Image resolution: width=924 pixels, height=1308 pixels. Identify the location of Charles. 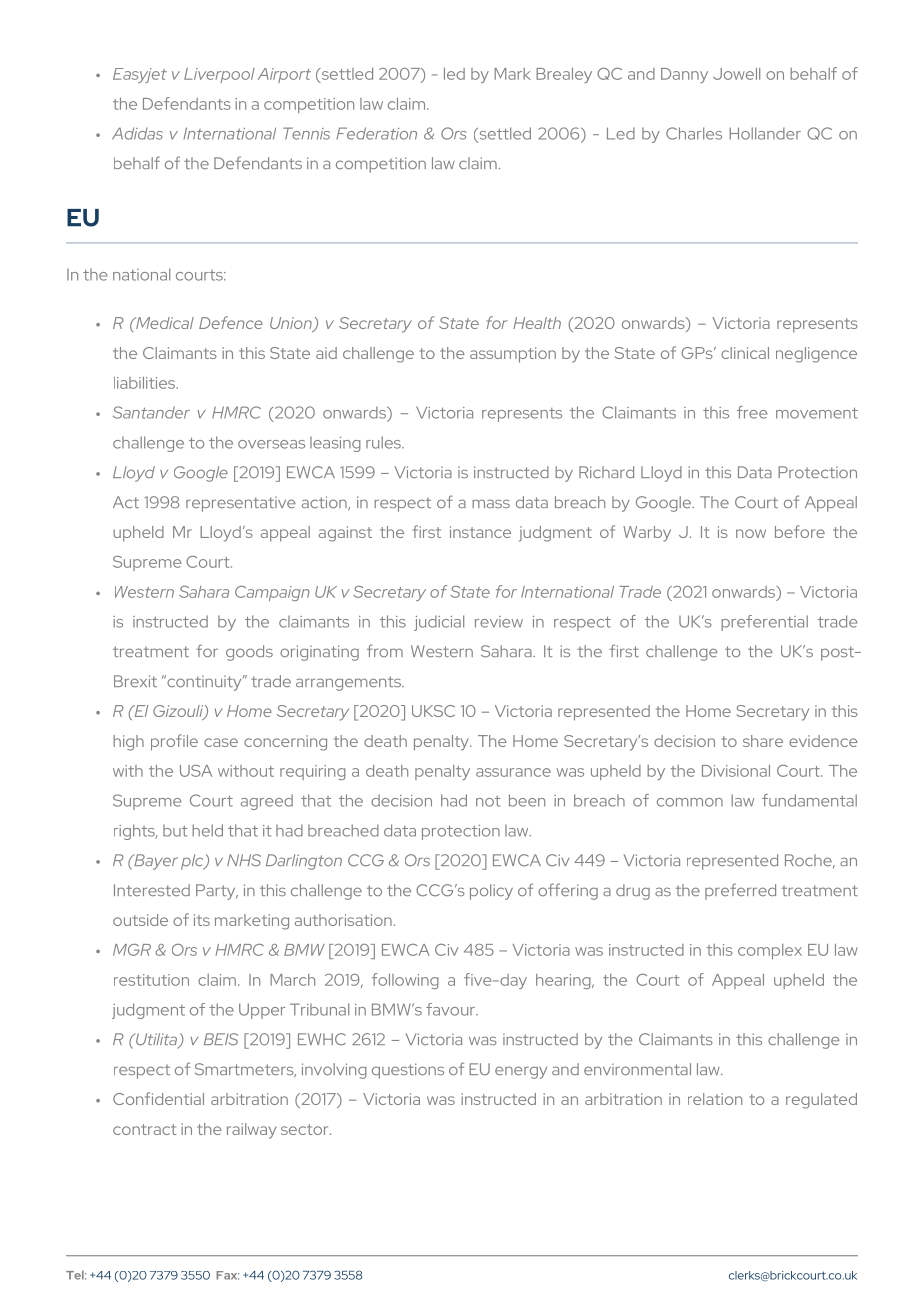
(694, 133).
